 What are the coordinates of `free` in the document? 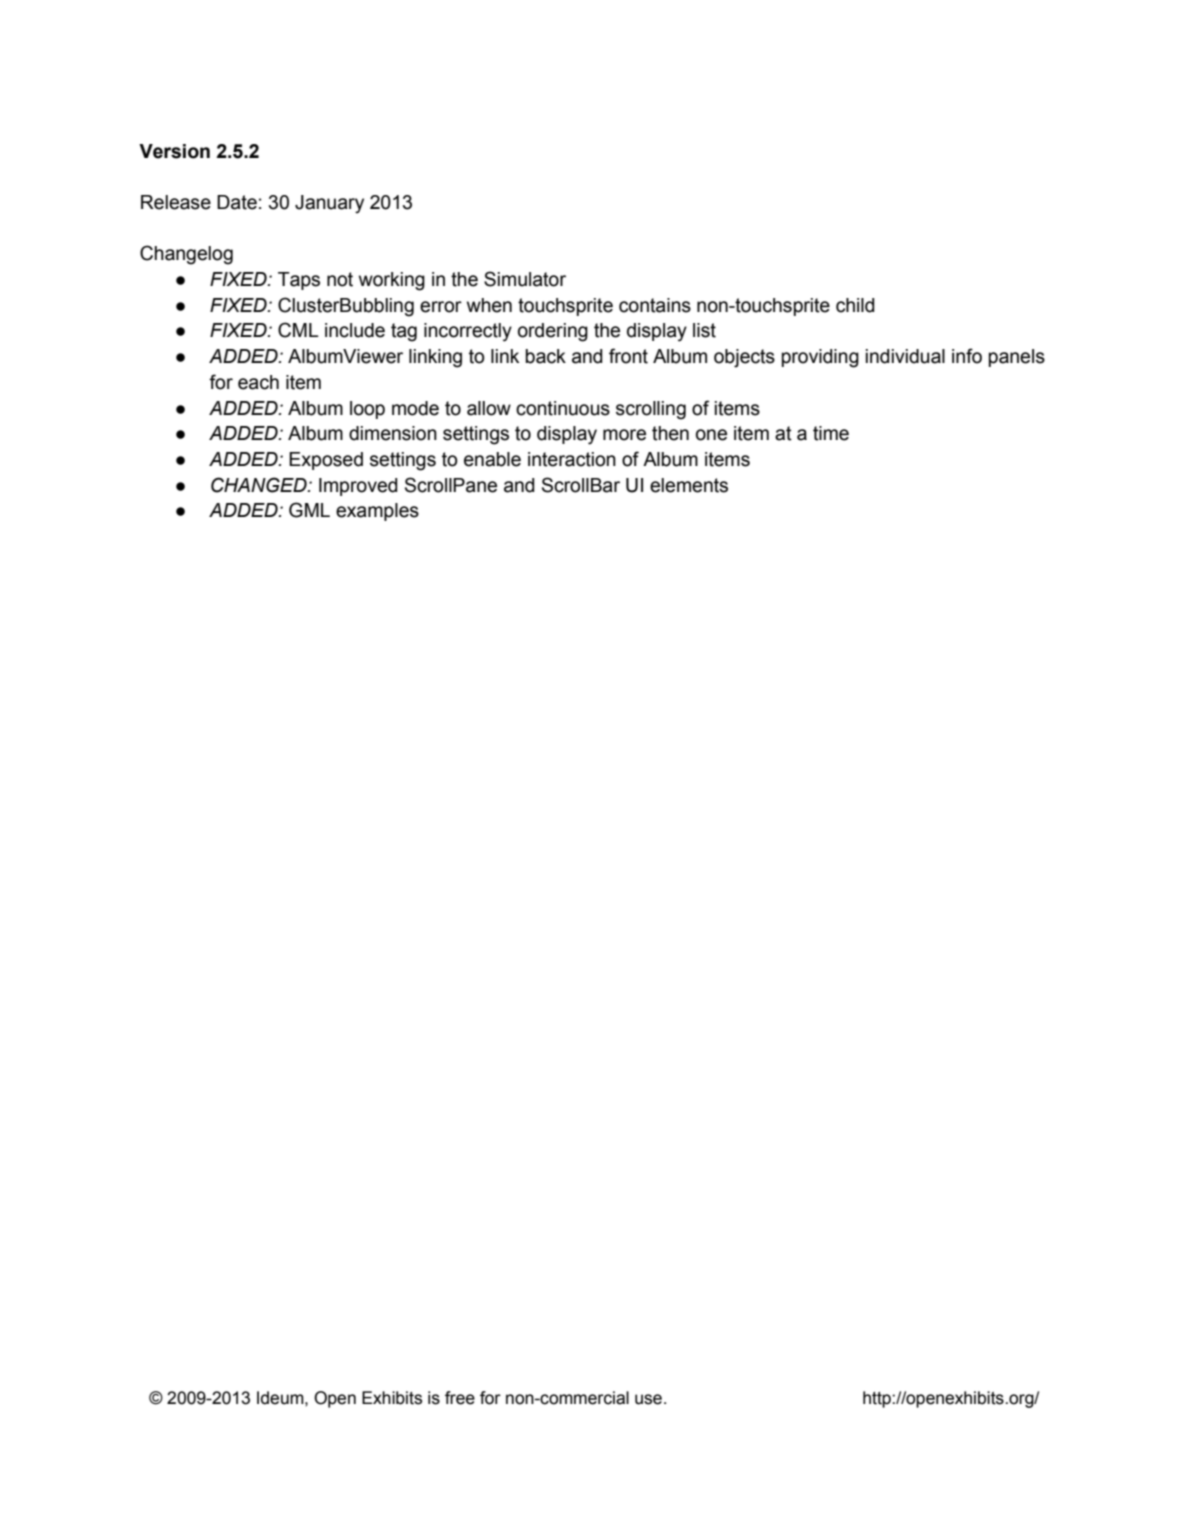 It's located at (460, 1398).
